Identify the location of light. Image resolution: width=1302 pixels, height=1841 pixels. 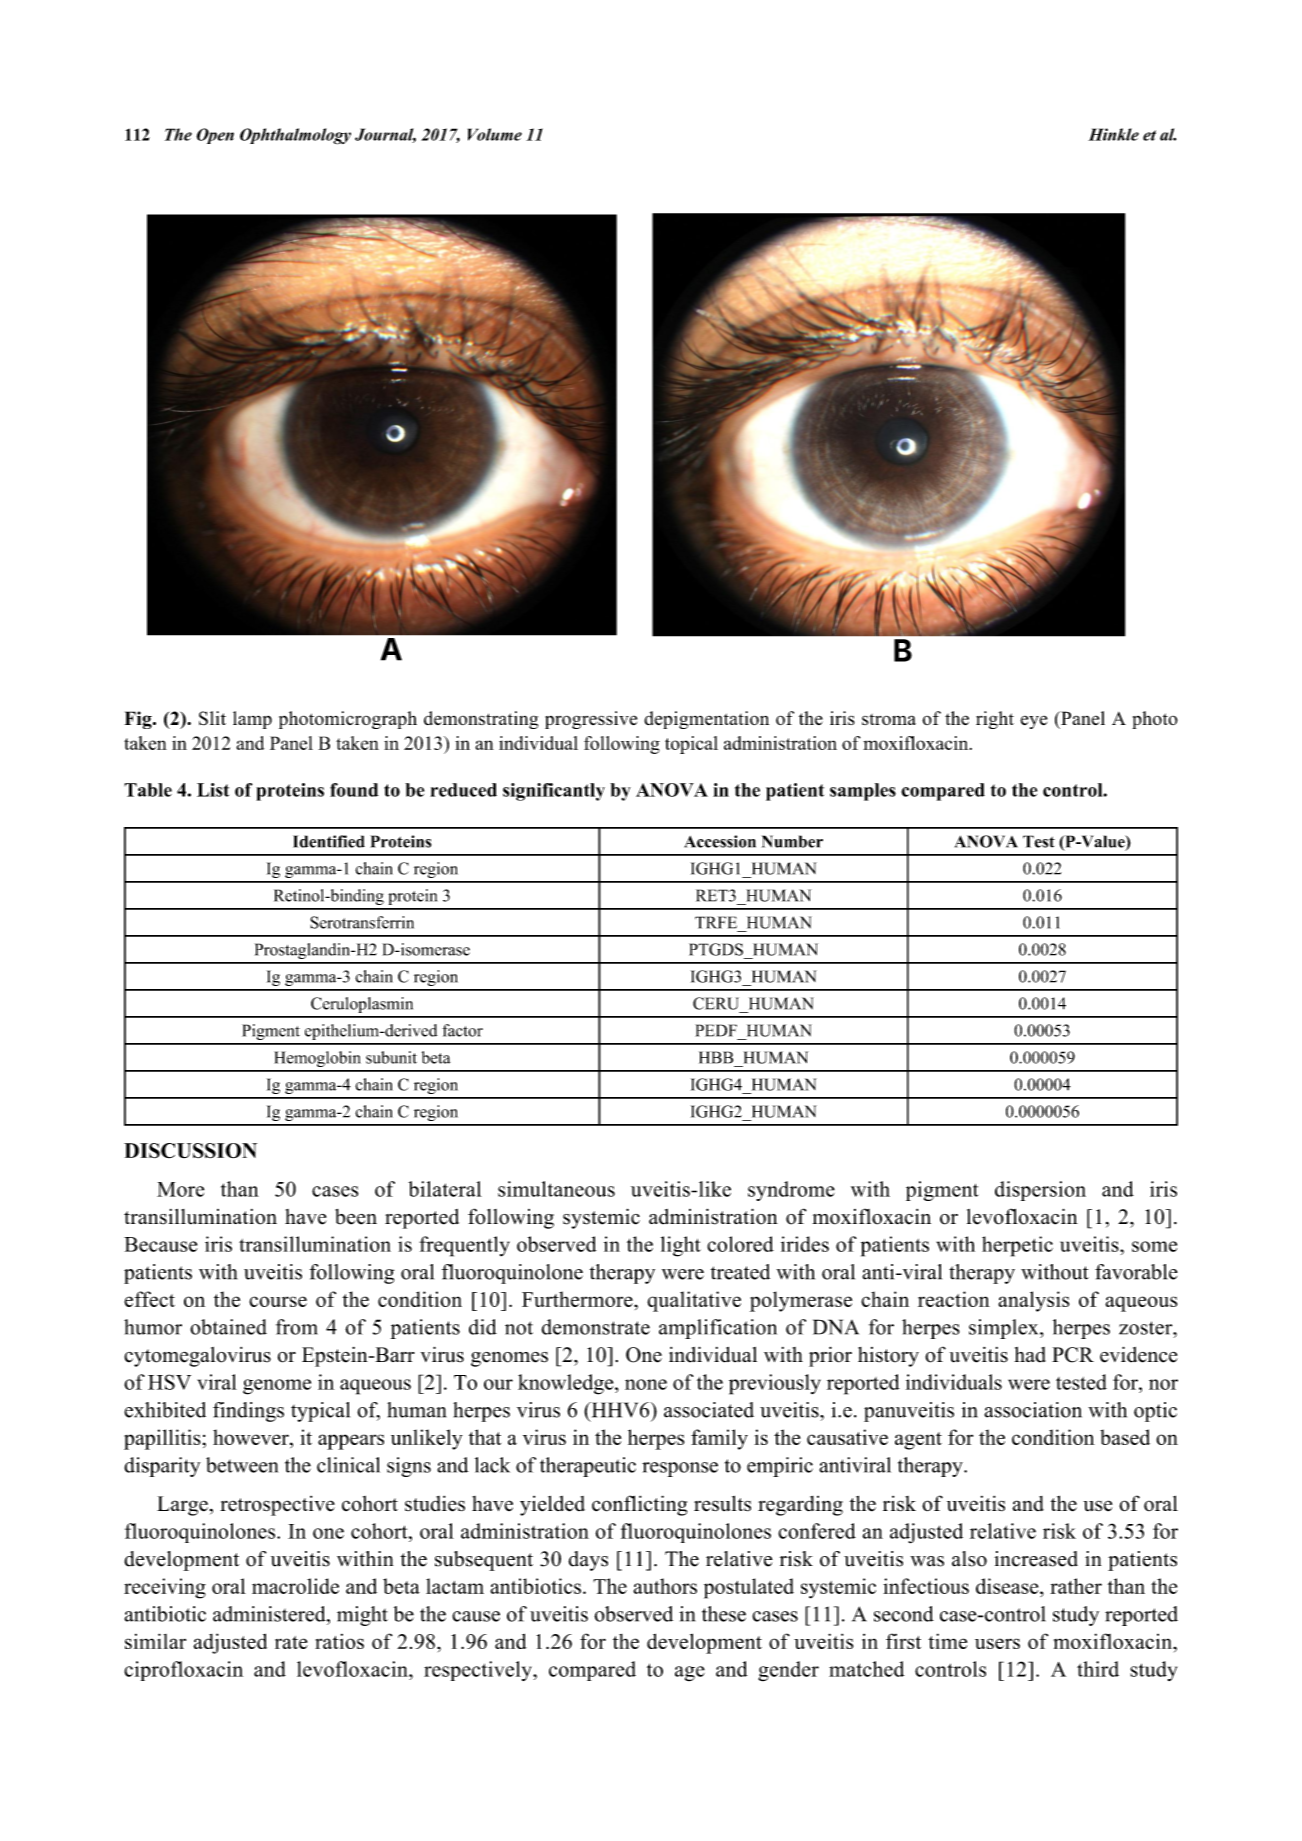
(681, 1246).
